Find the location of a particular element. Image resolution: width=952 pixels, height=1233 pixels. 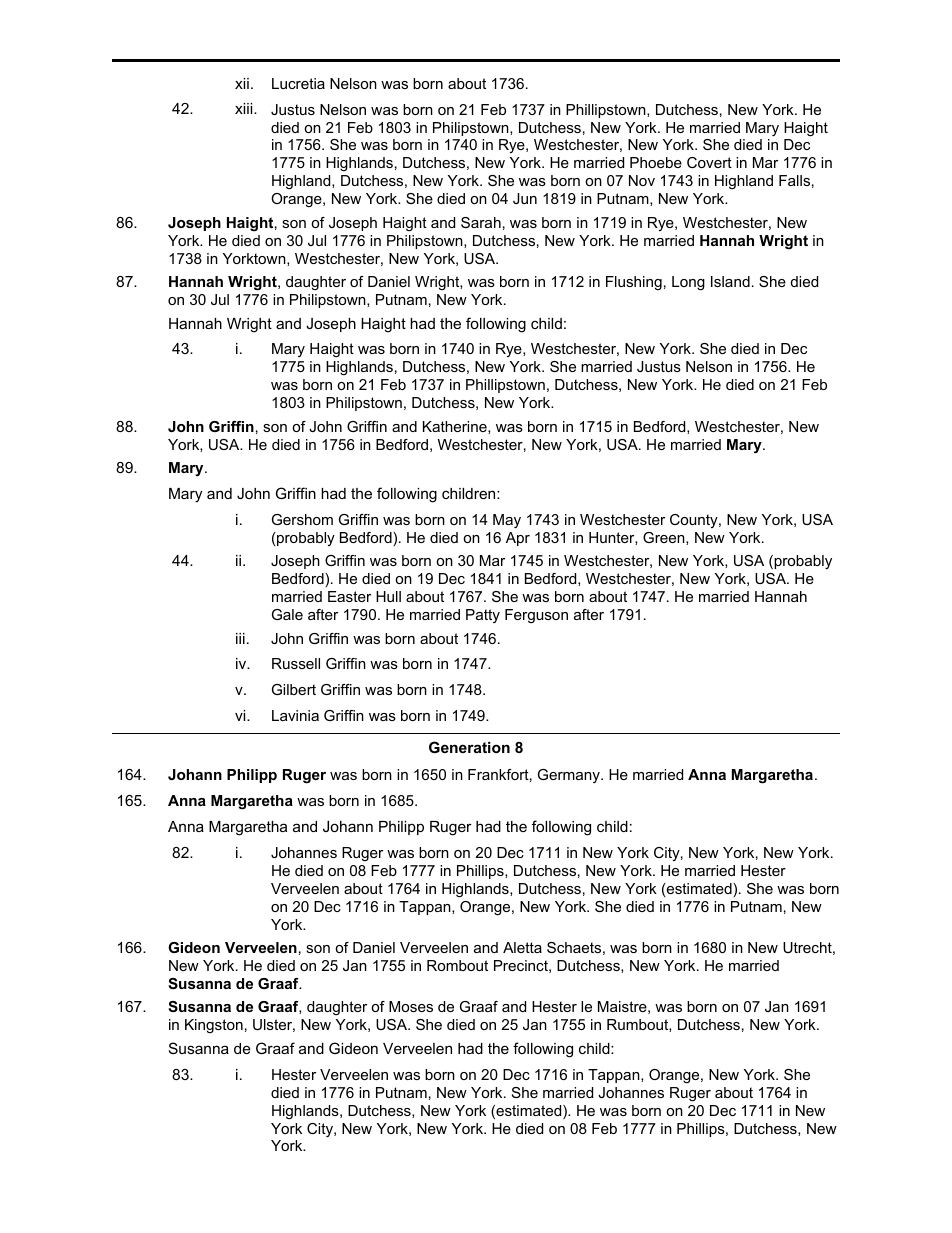

May is located at coordinates (507, 521).
